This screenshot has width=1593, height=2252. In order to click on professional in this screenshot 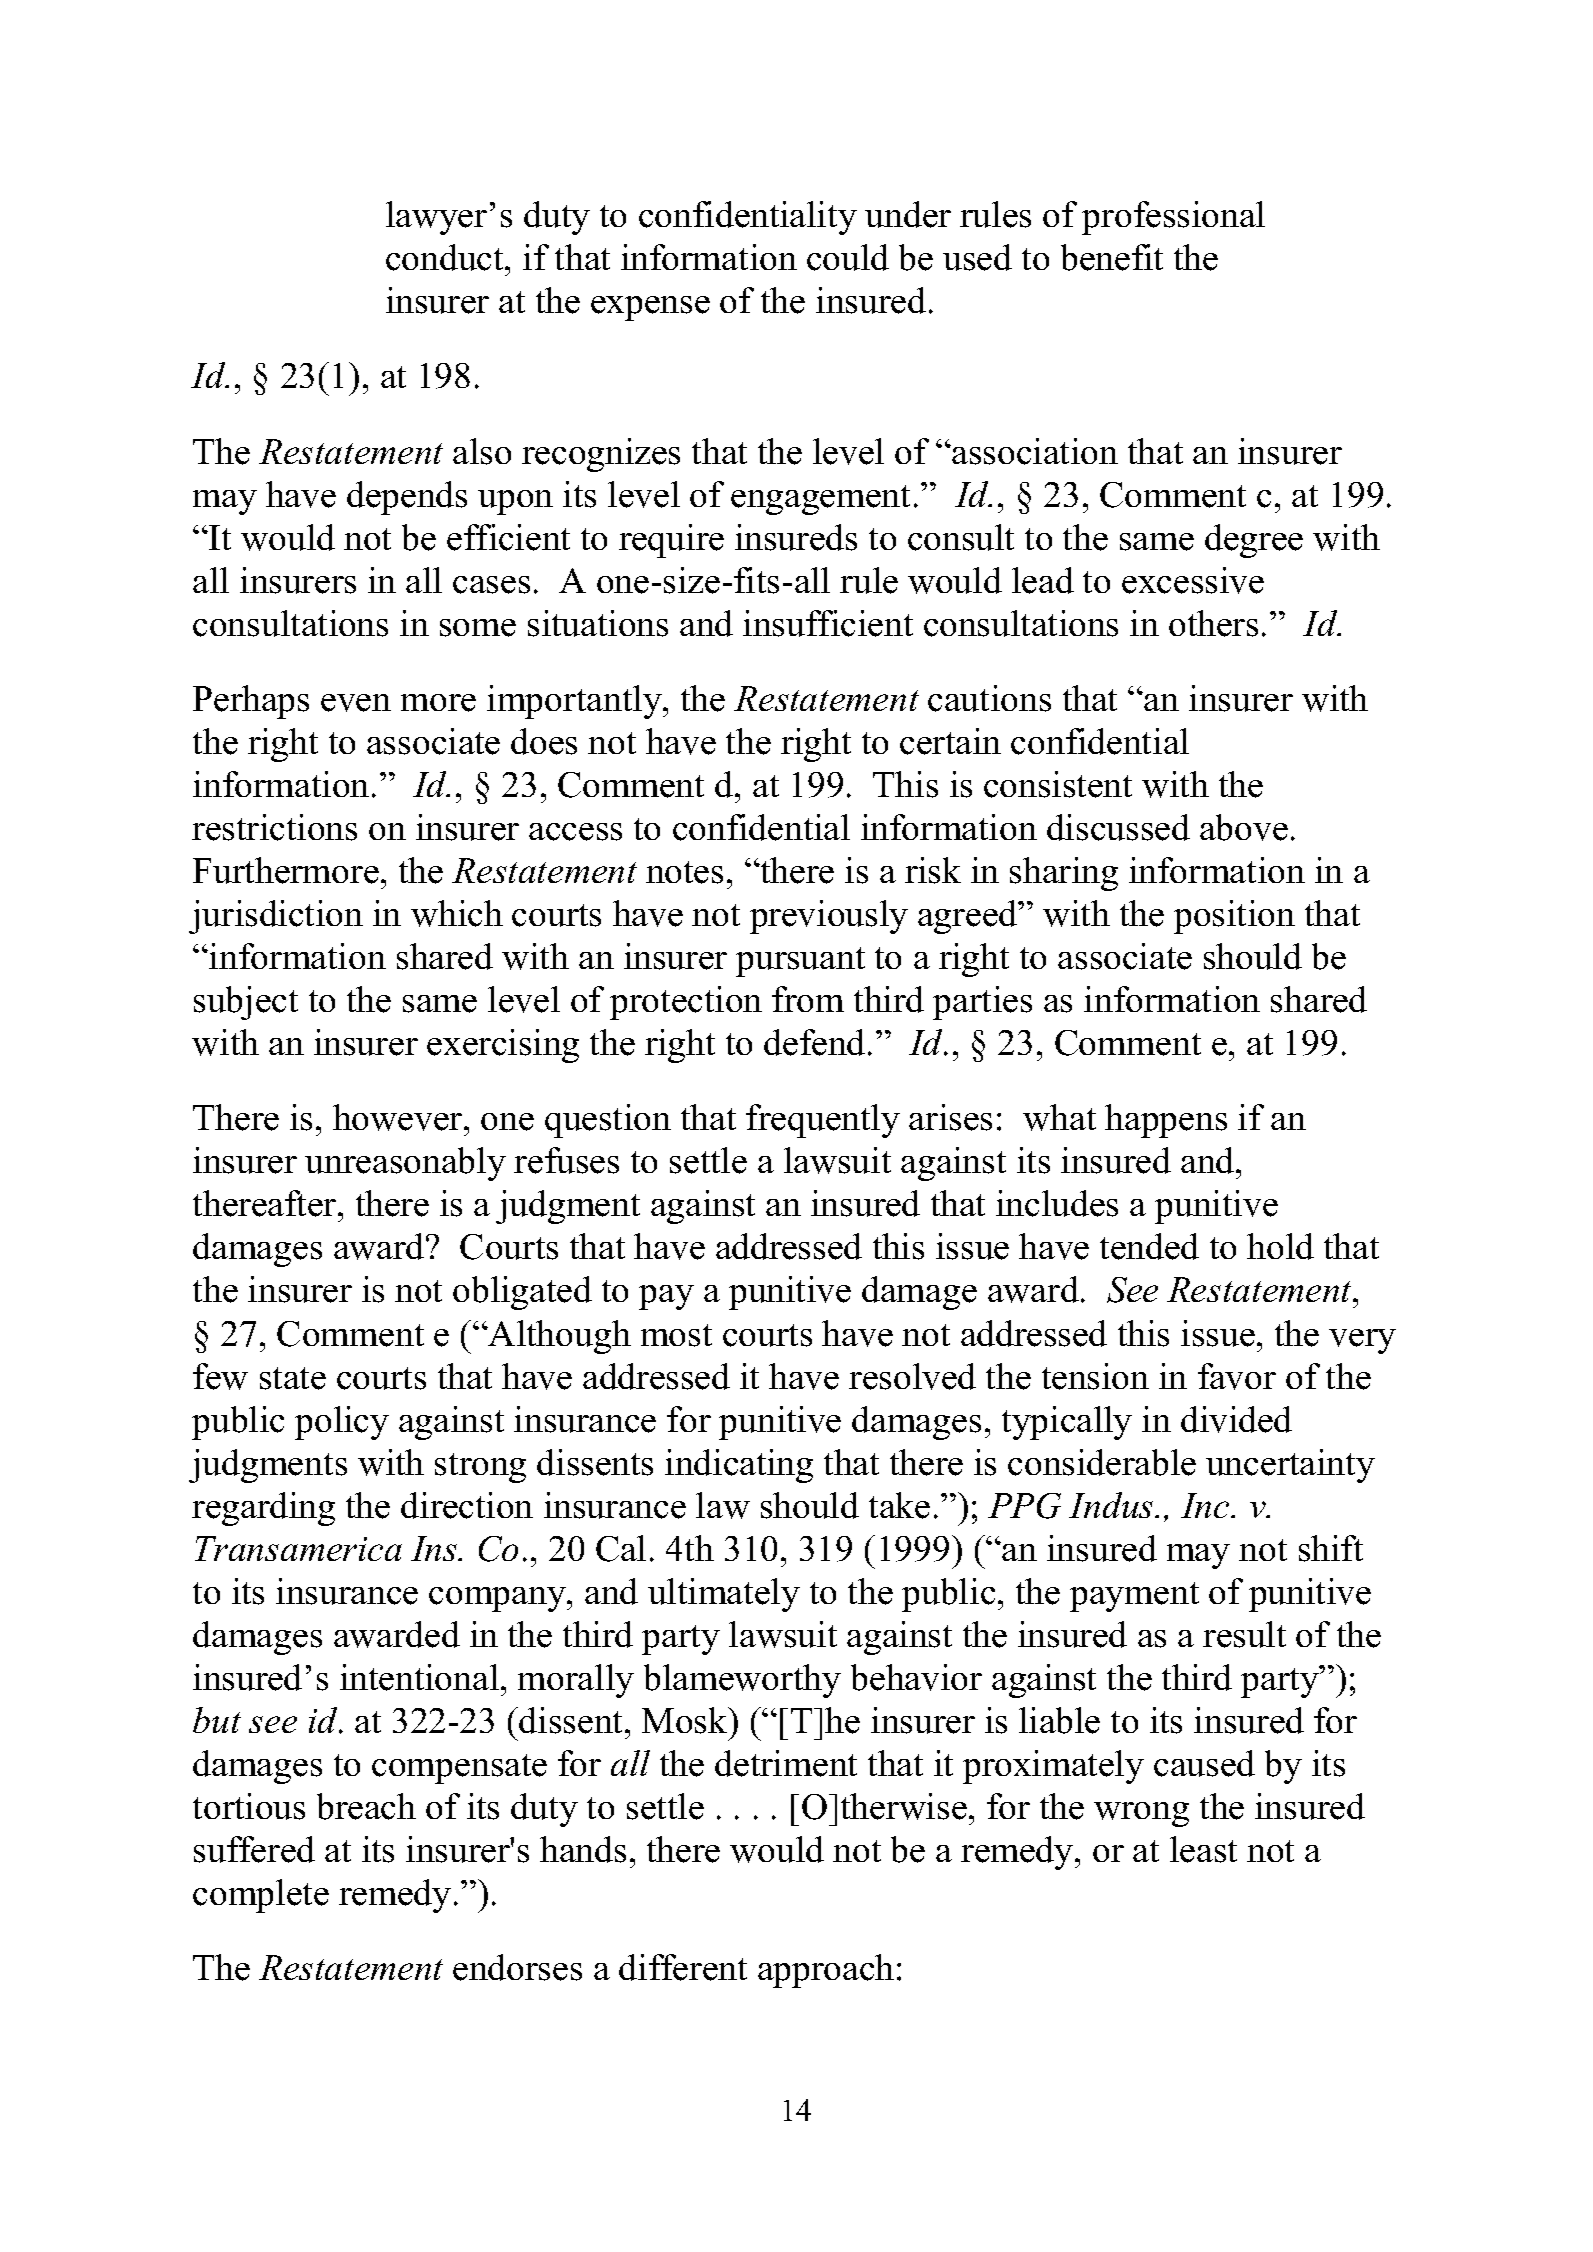, I will do `click(1173, 218)`.
